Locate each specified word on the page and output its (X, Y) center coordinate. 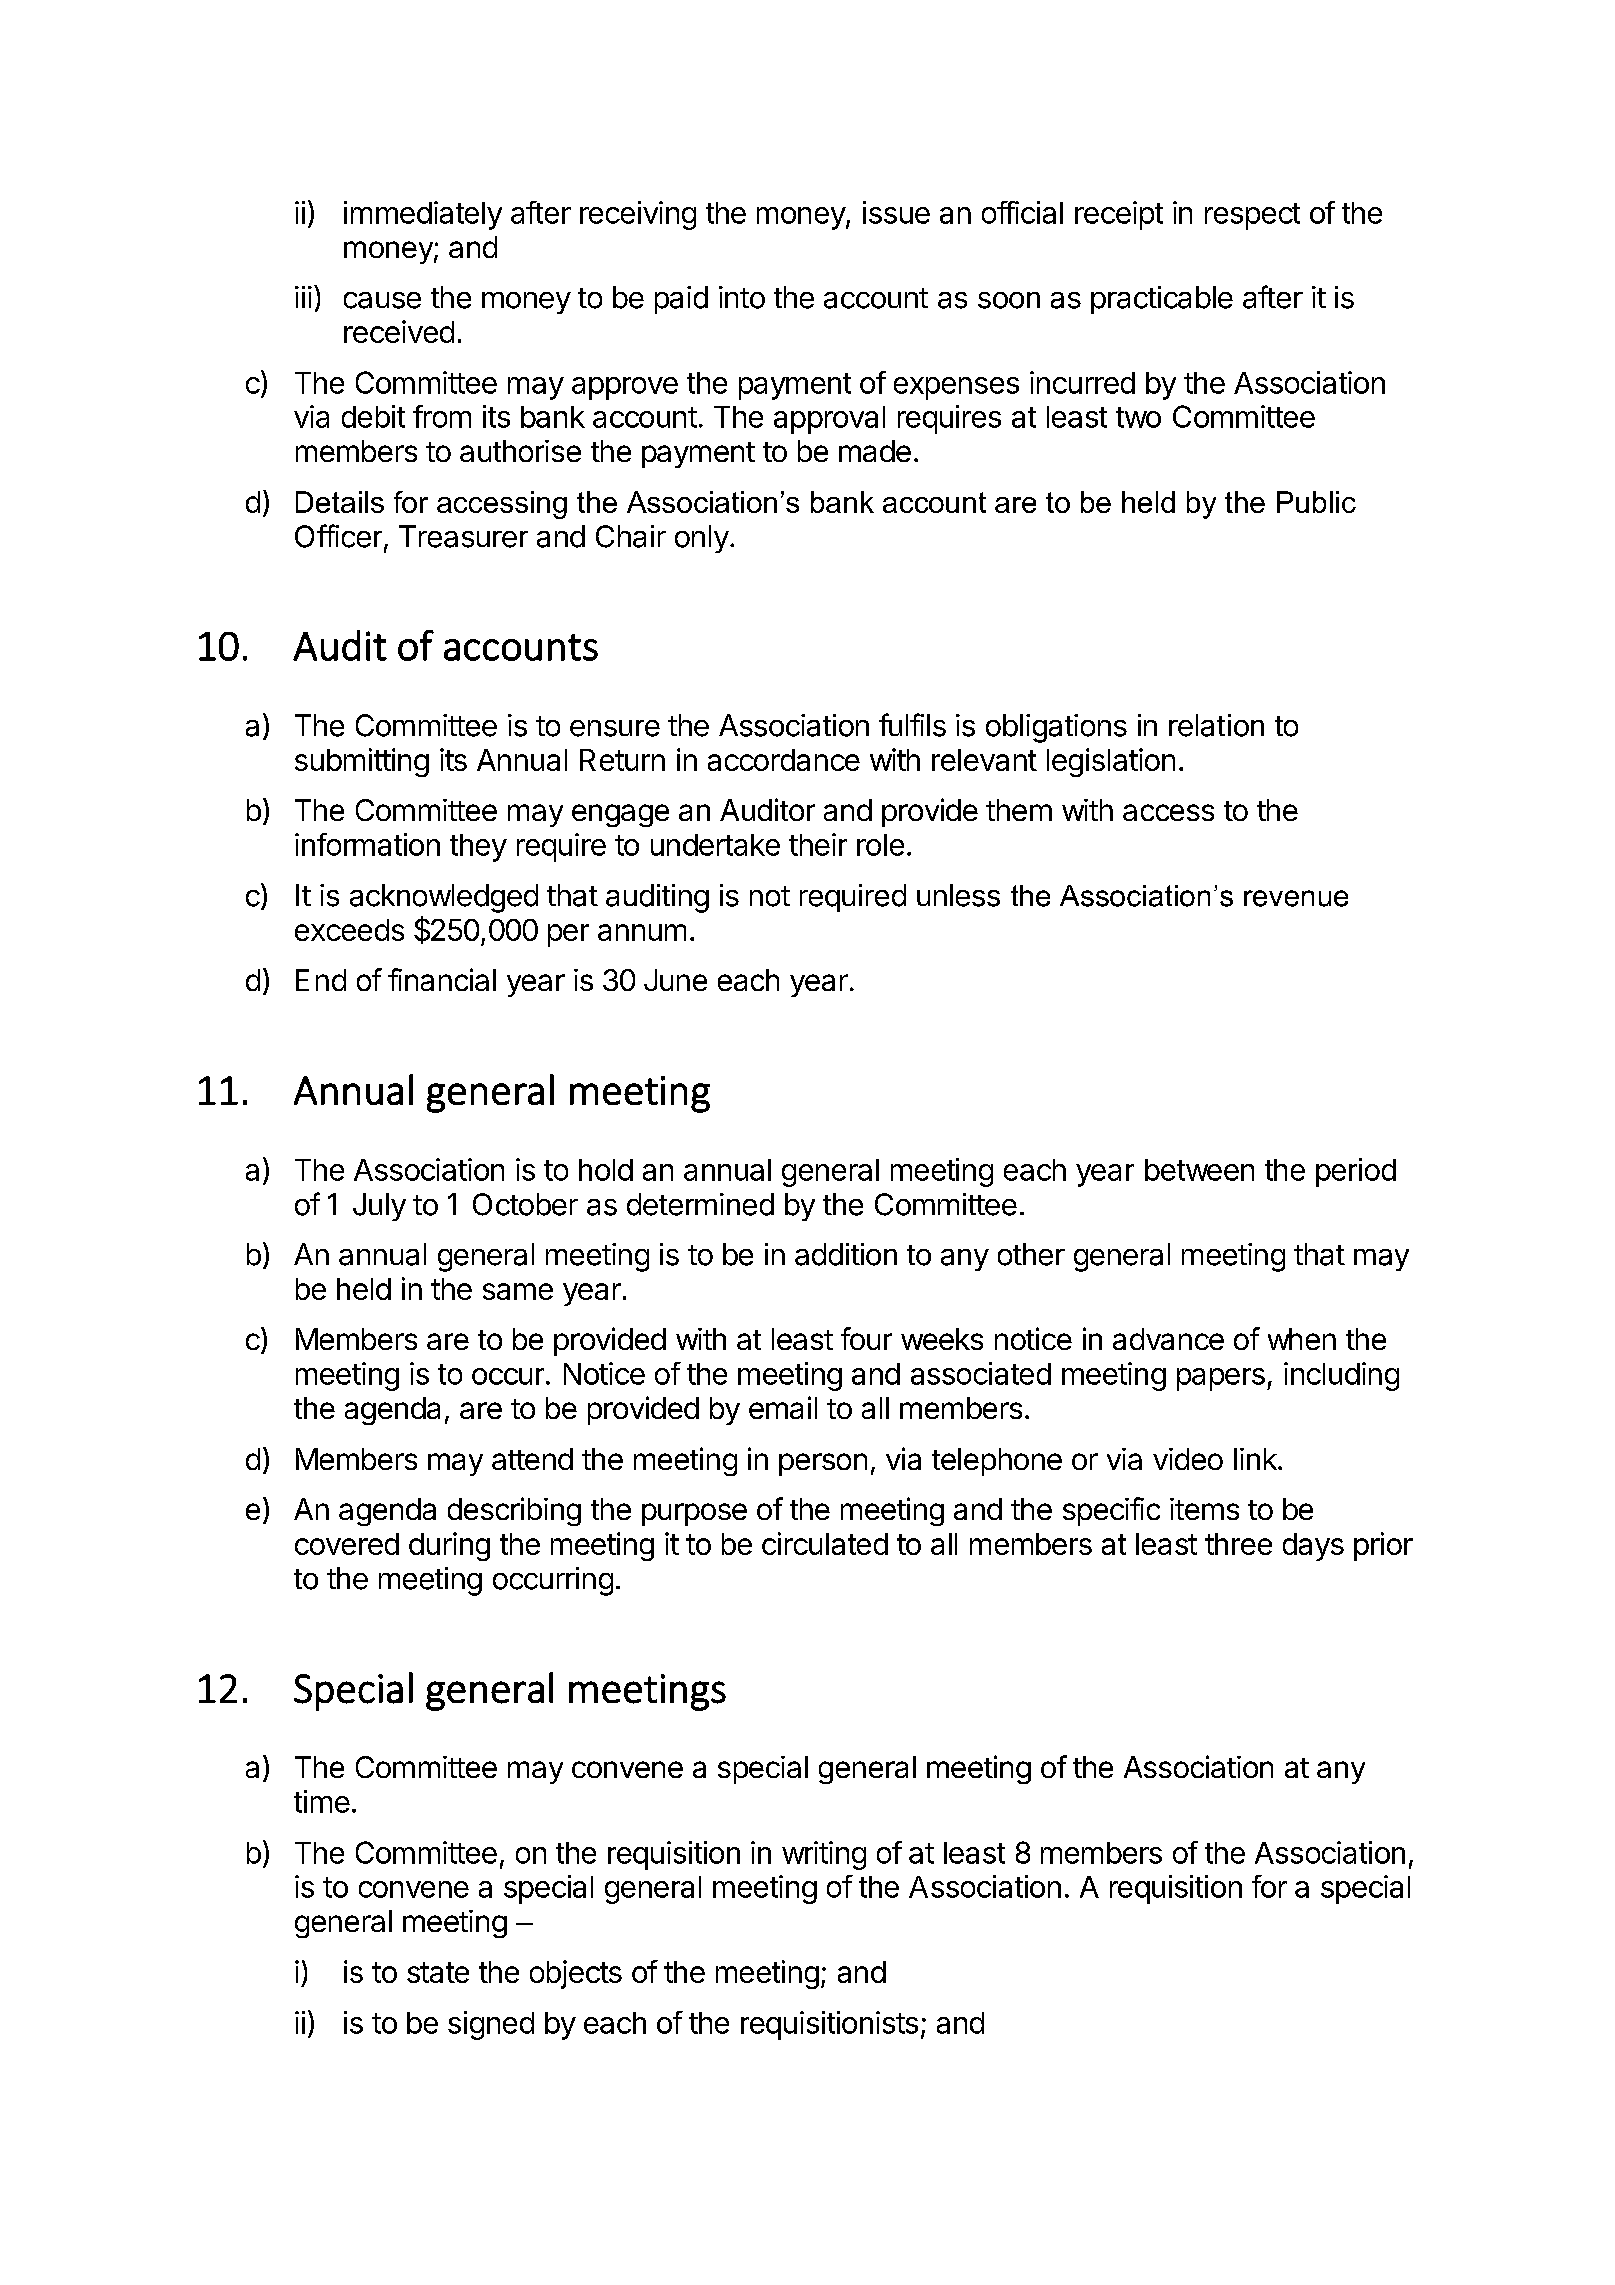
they (478, 848)
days (1313, 1547)
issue (896, 212)
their (818, 844)
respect (1252, 216)
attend (532, 1459)
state (438, 1972)
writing (824, 1855)
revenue (1296, 898)
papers (1221, 1379)
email (783, 1407)
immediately (423, 215)
